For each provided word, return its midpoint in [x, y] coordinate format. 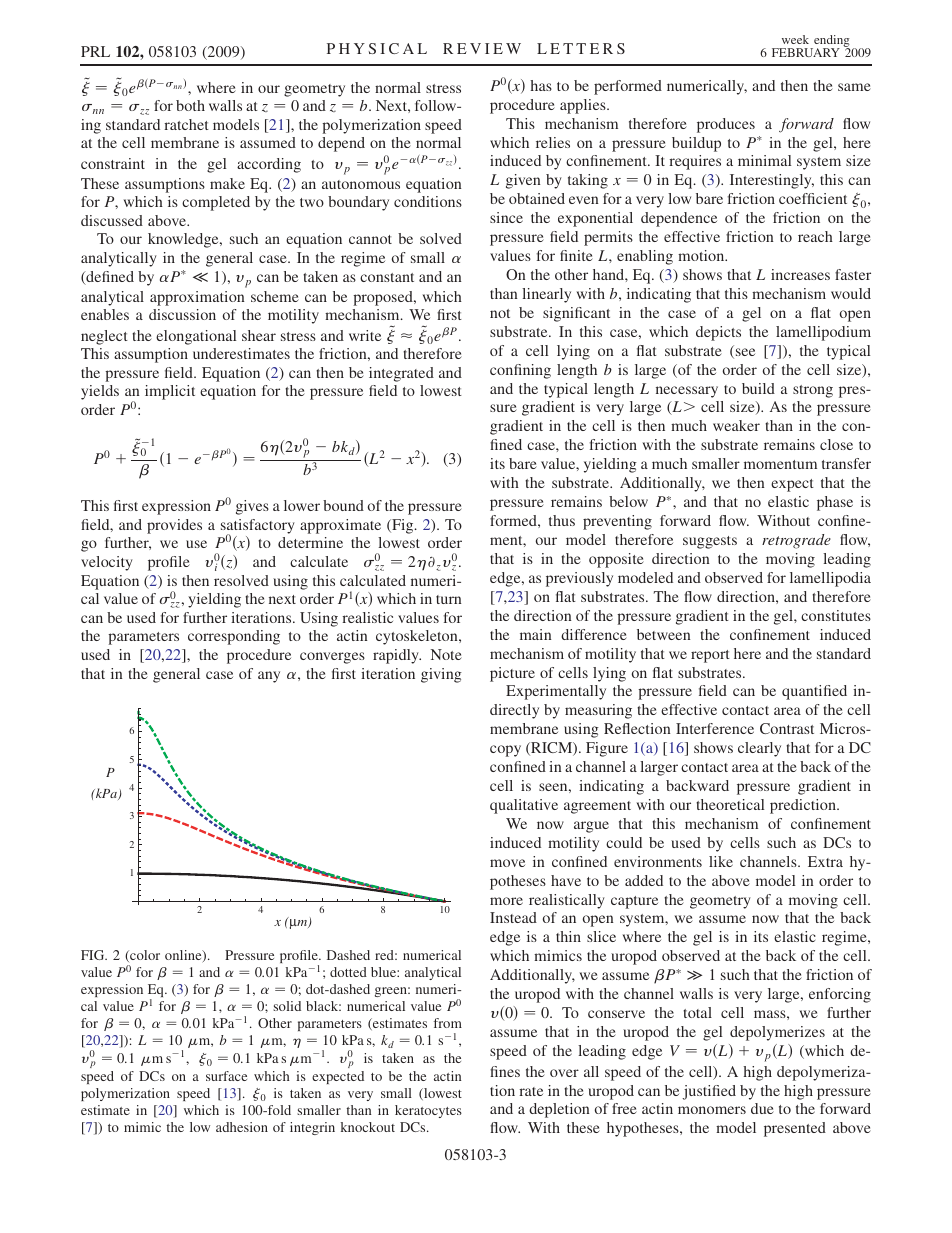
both [190, 105]
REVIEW [482, 48]
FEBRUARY [806, 52]
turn [449, 599]
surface [226, 1076]
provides [174, 526]
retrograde [796, 541]
